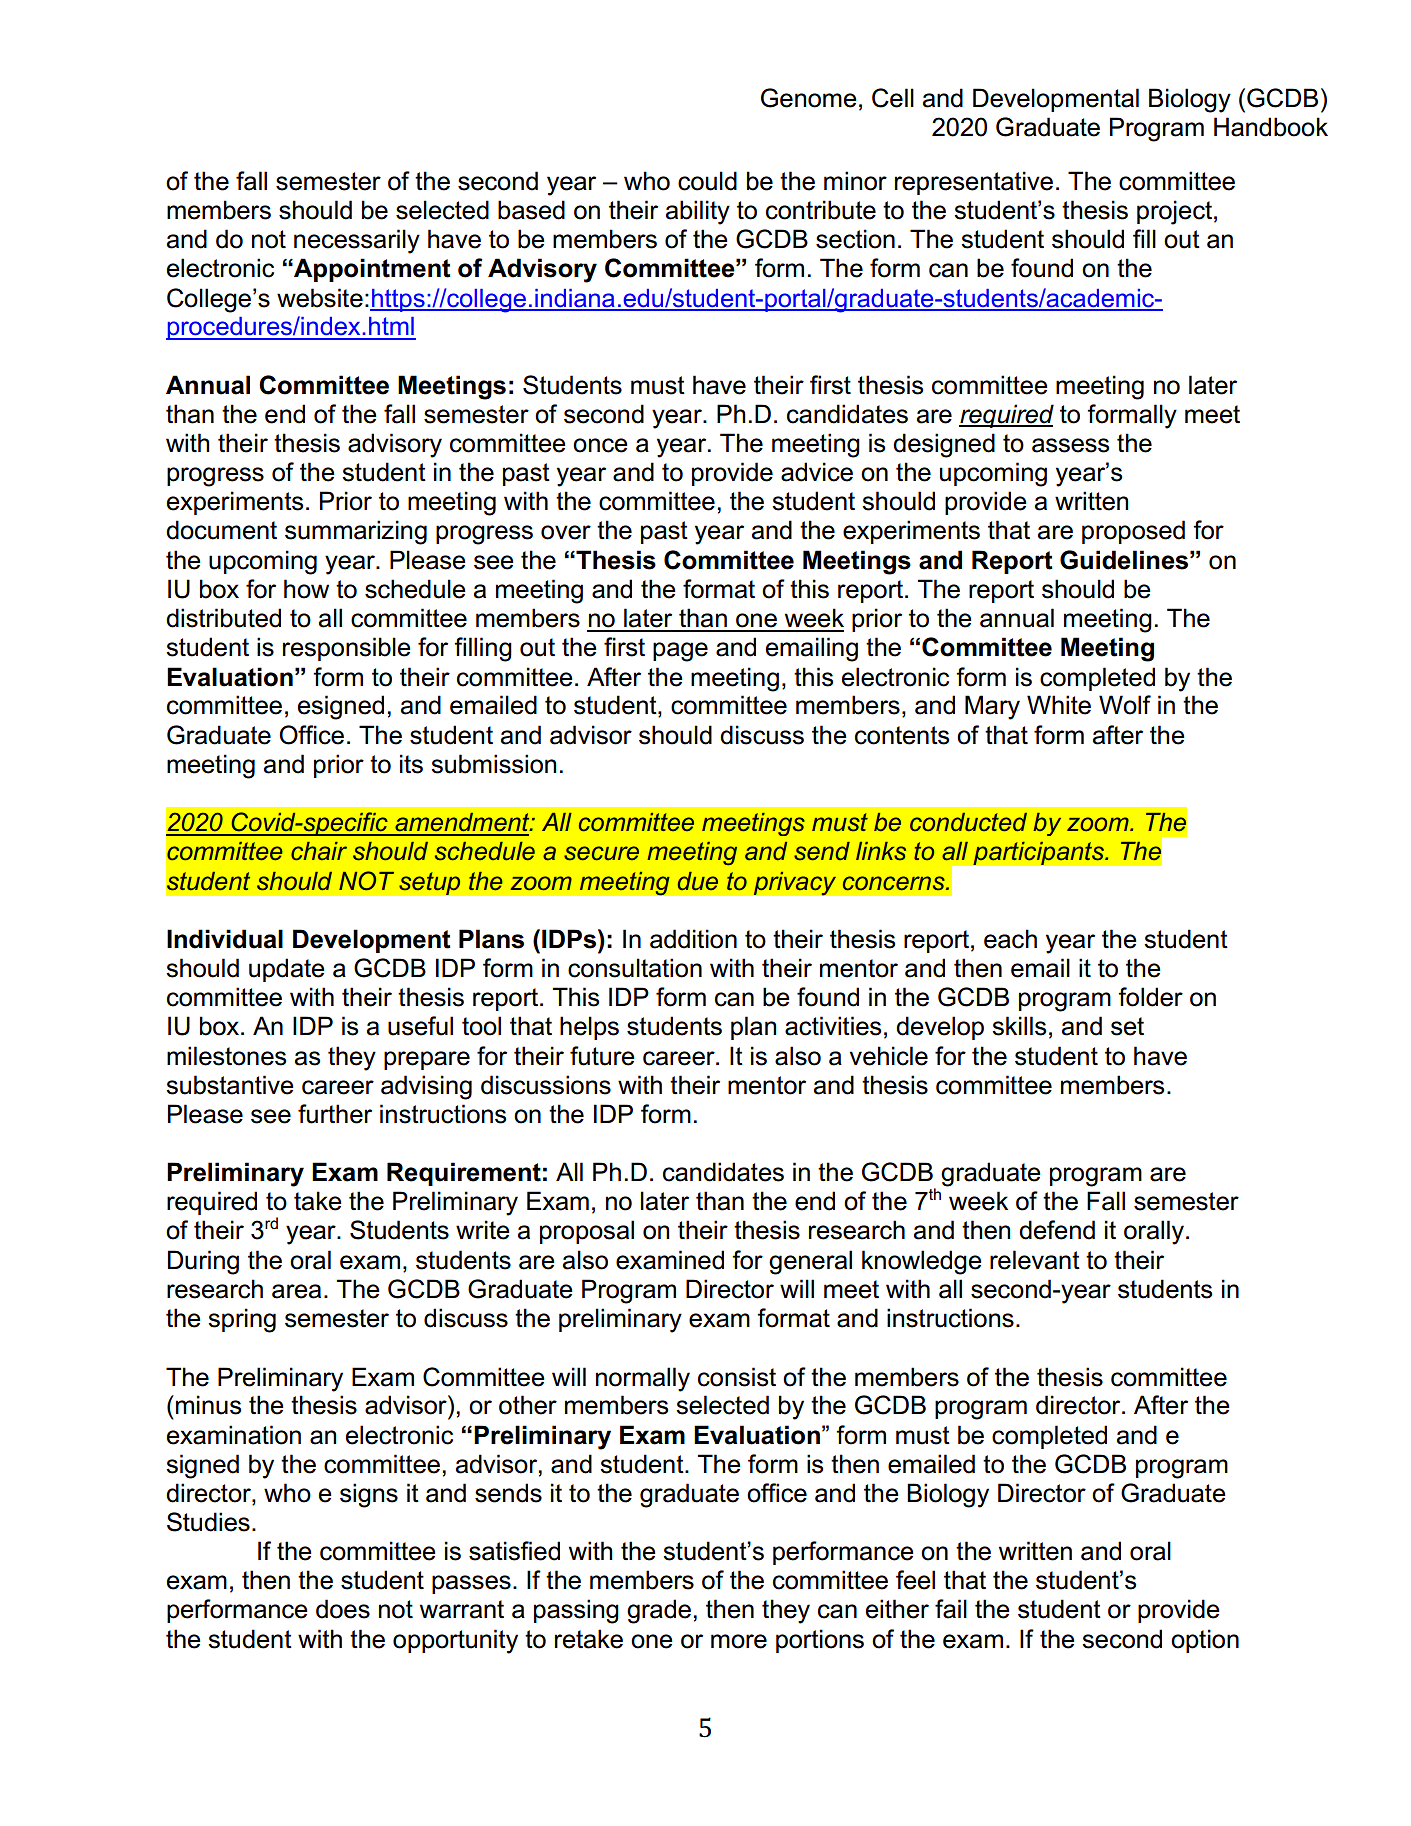 The image size is (1411, 1826). What do you see at coordinates (739, 1641) in the page?
I see `more` at bounding box center [739, 1641].
